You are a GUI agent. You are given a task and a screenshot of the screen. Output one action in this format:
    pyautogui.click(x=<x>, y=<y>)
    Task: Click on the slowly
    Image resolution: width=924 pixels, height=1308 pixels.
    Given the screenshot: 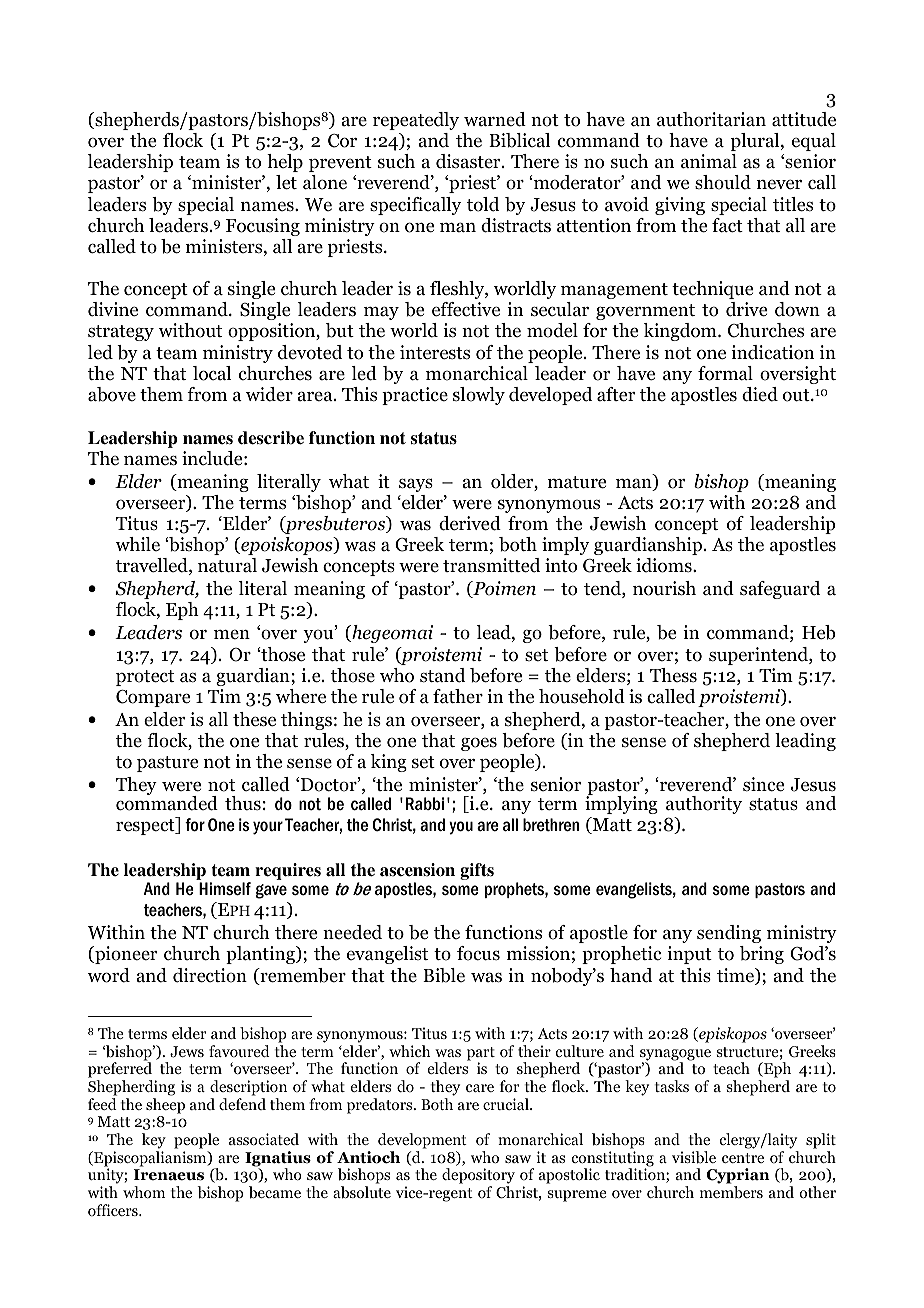 What is the action you would take?
    pyautogui.click(x=479, y=396)
